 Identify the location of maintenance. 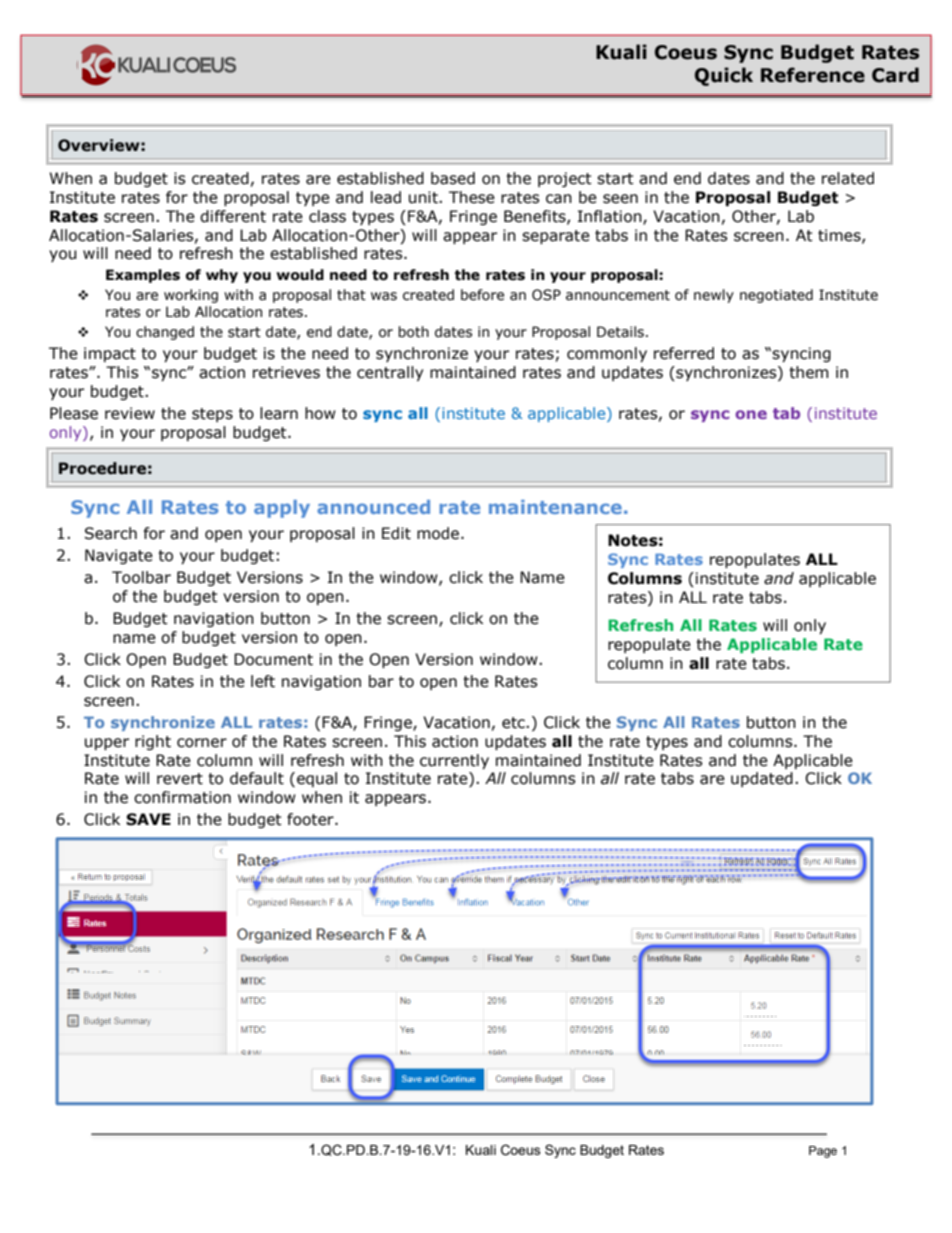
(555, 507).
